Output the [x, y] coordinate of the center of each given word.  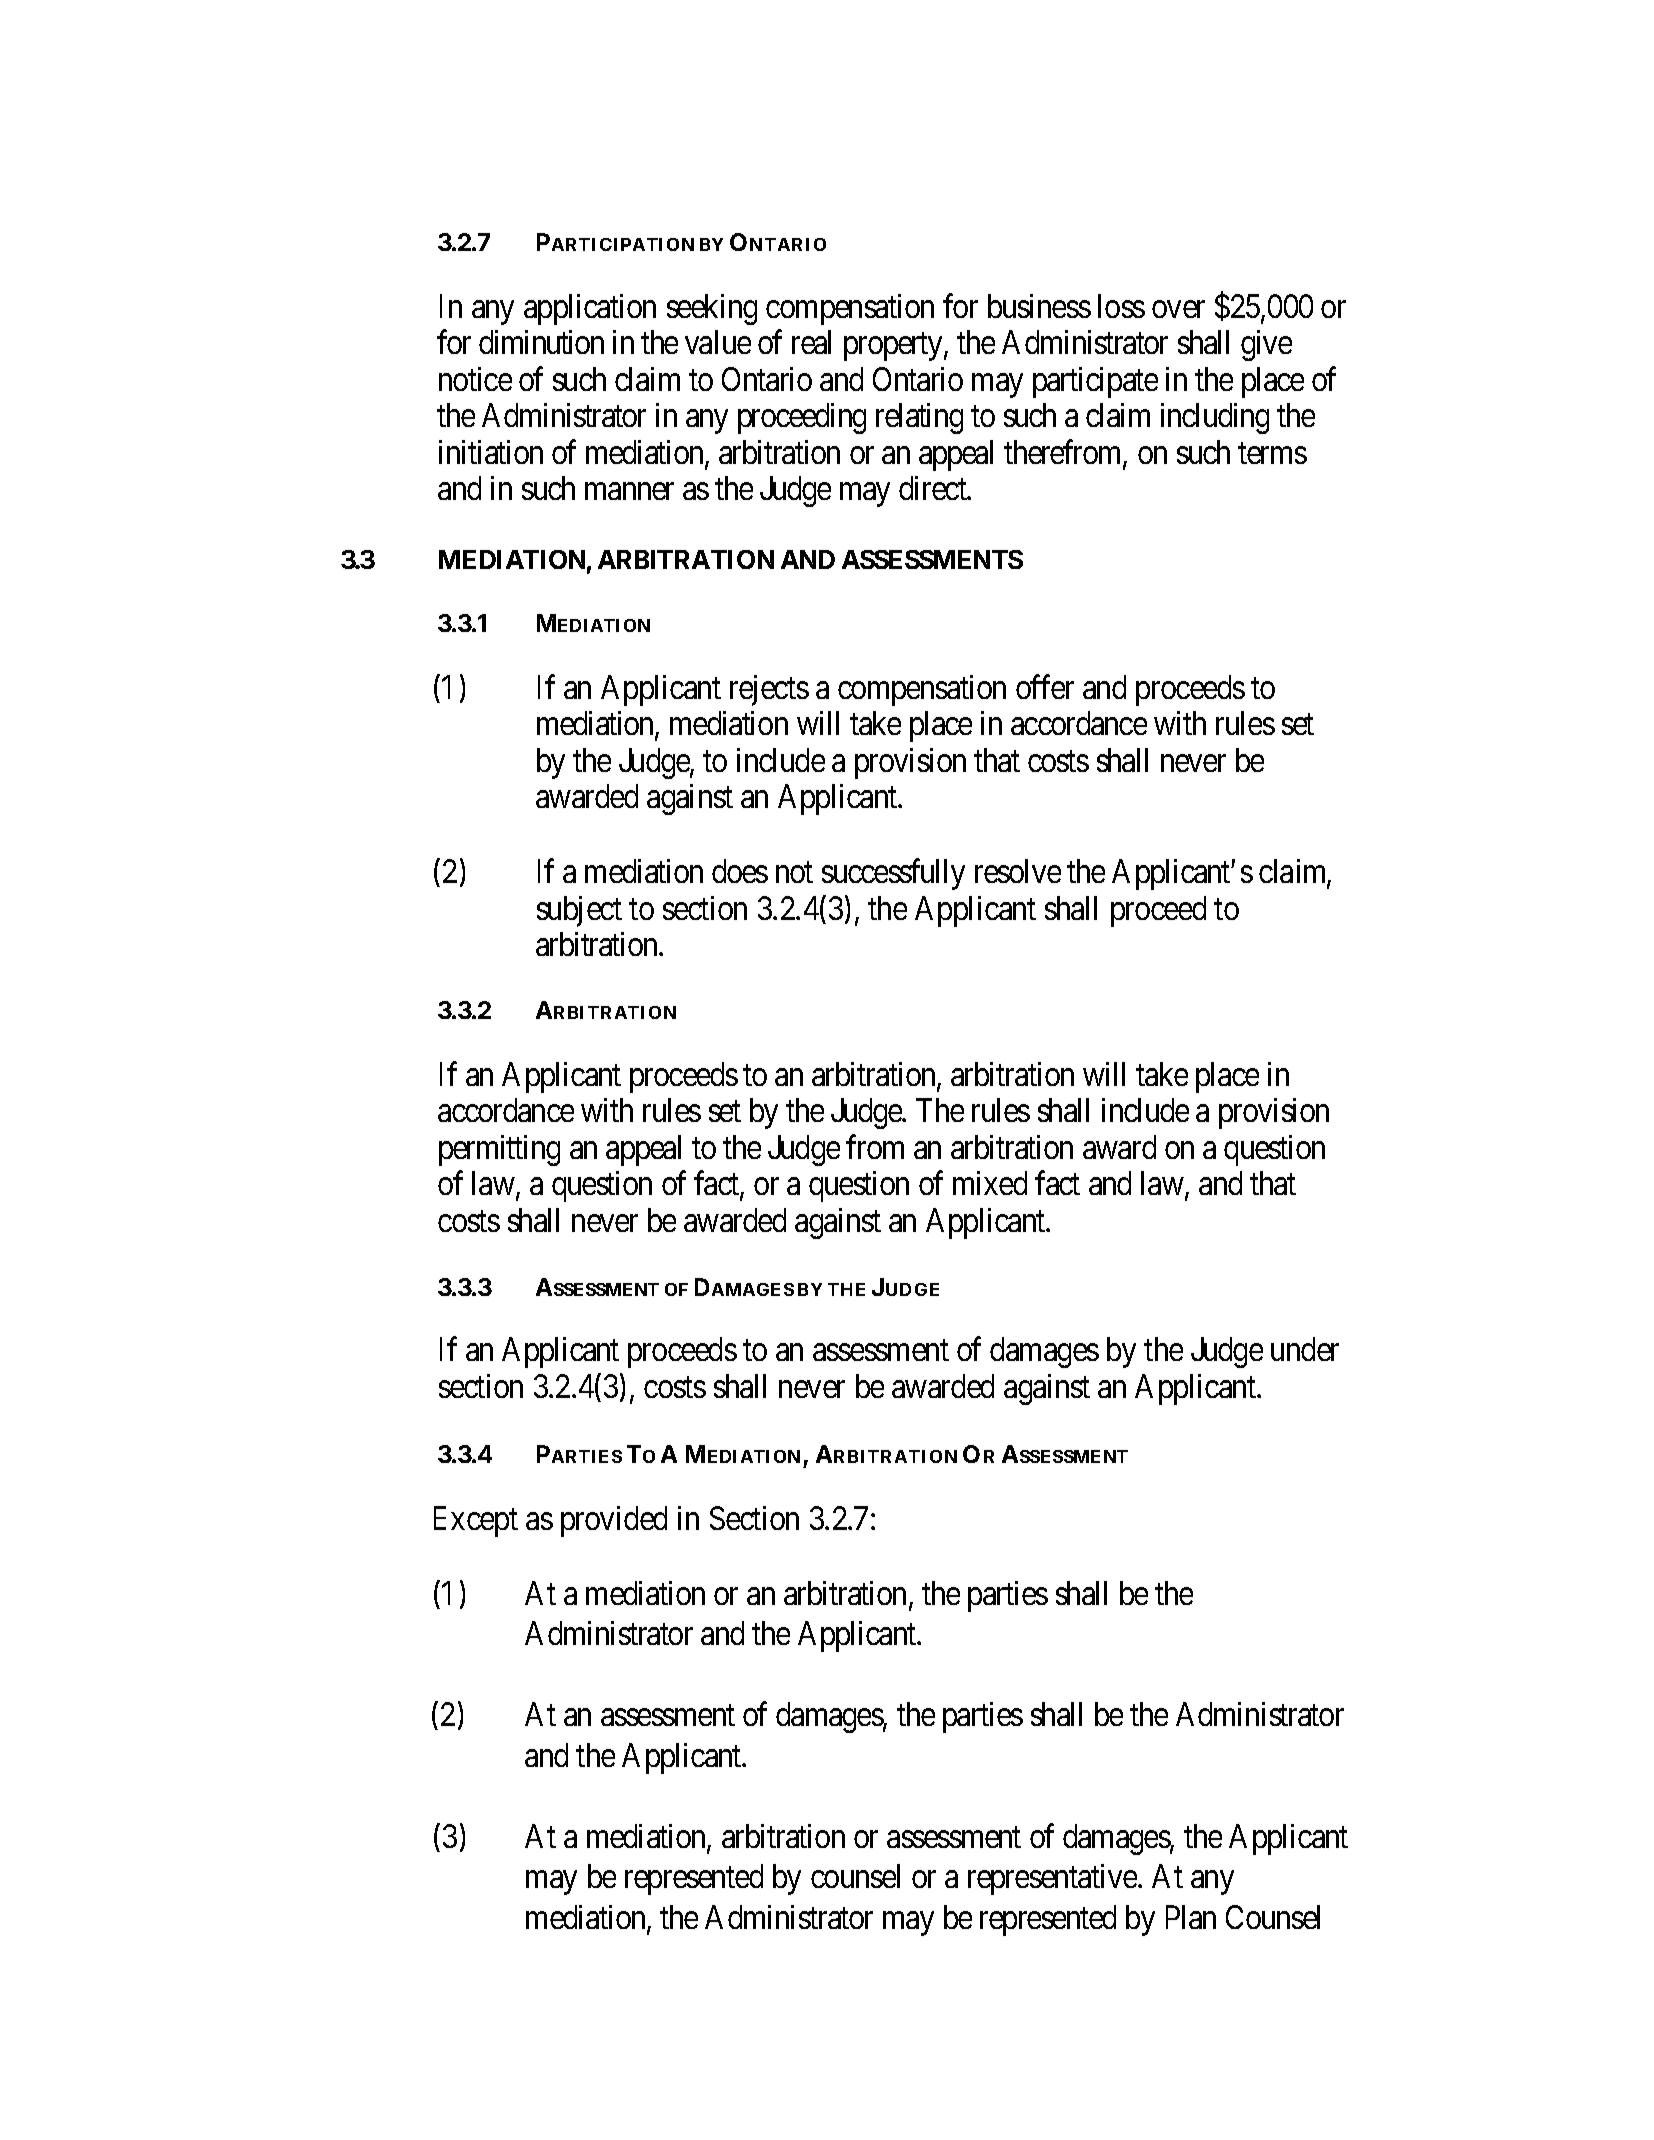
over [1178, 309]
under [1305, 1349]
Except [476, 1521]
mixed [990, 1183]
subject [579, 911]
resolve [1018, 871]
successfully [893, 874]
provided [614, 1521]
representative [1053, 1879]
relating [919, 418]
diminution [541, 342]
